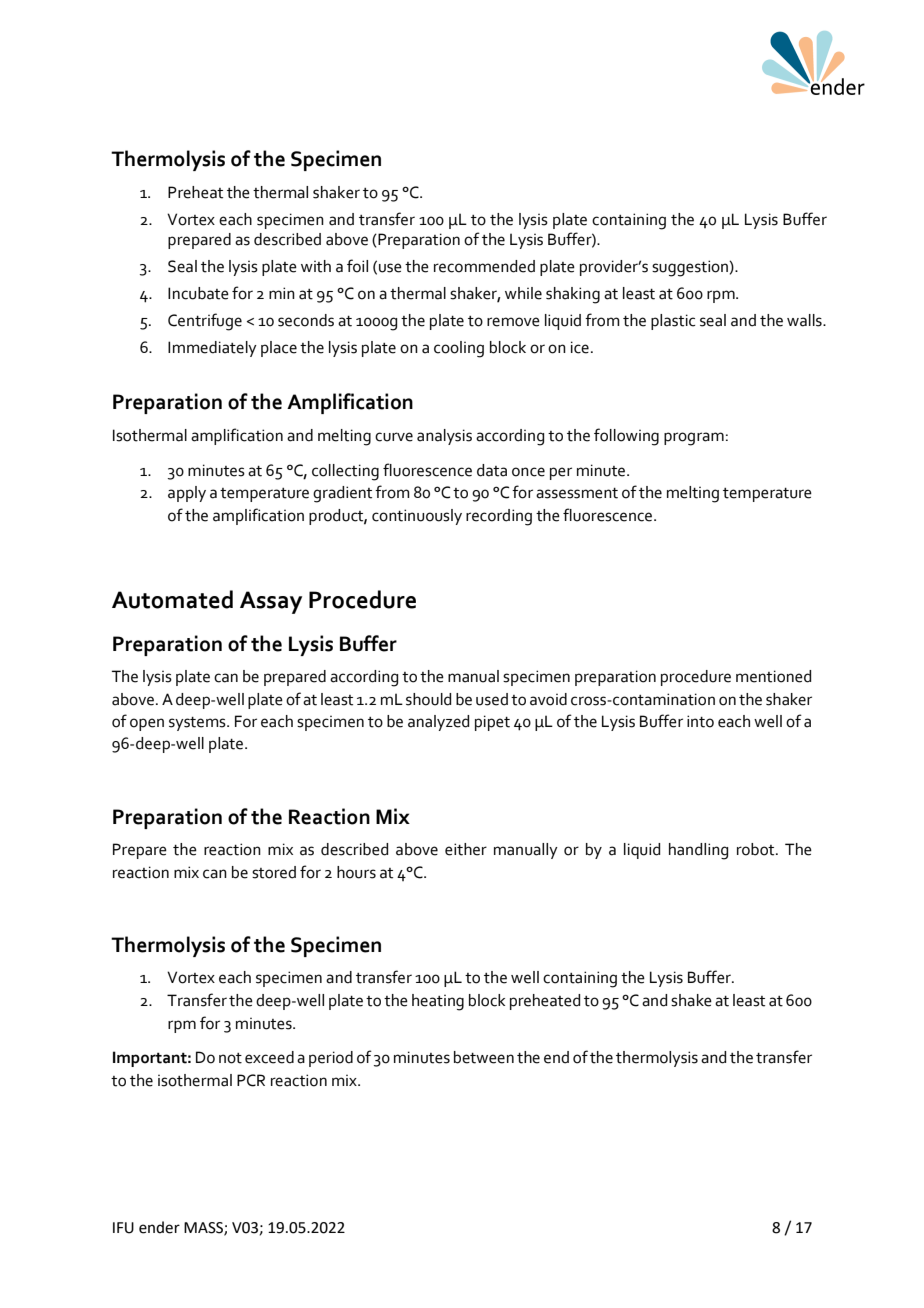 Image resolution: width=924 pixels, height=1308 pixels. What do you see at coordinates (198, 724) in the screenshot?
I see `systems` at bounding box center [198, 724].
